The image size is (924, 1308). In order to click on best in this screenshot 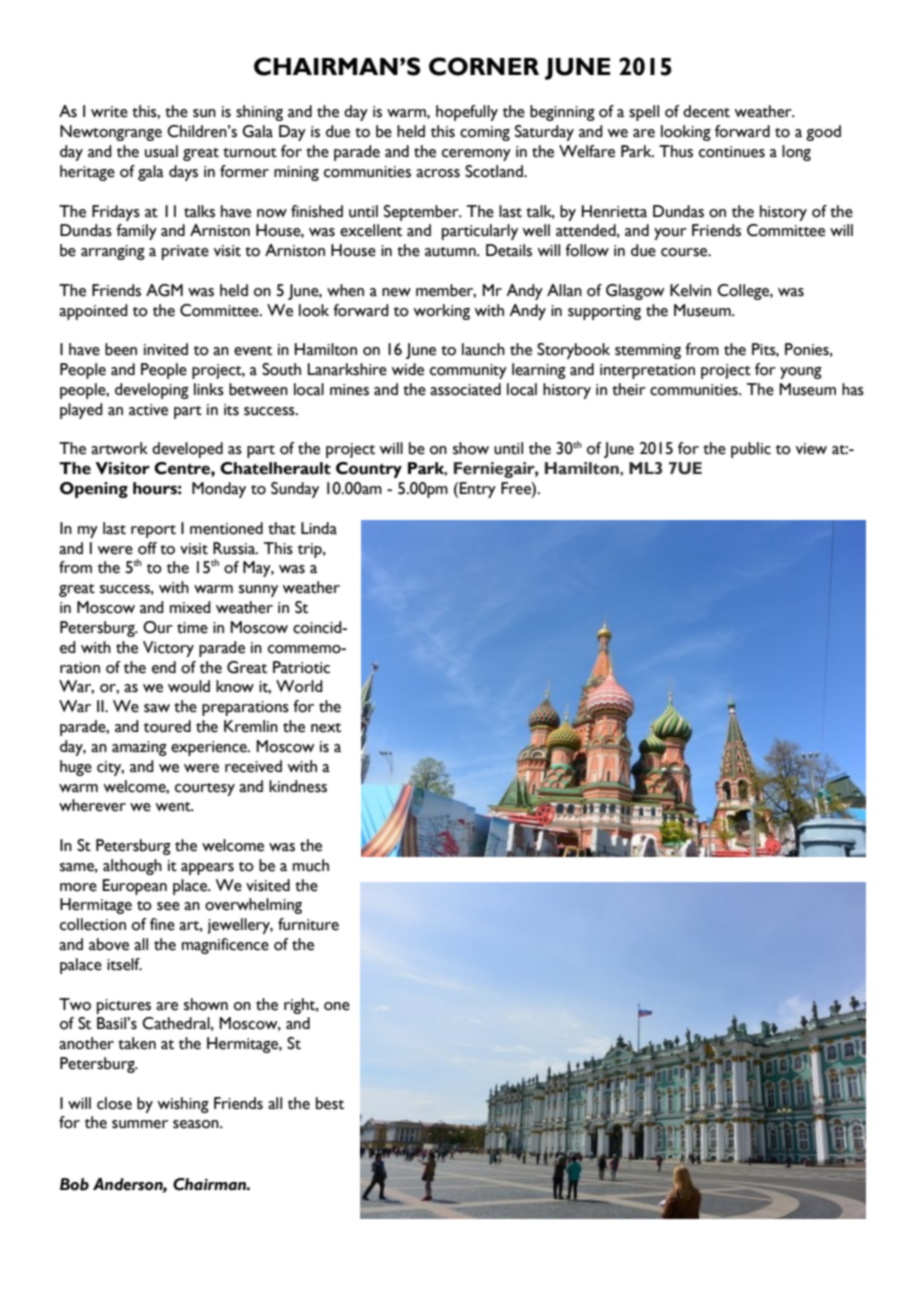, I will do `click(330, 1103)`.
